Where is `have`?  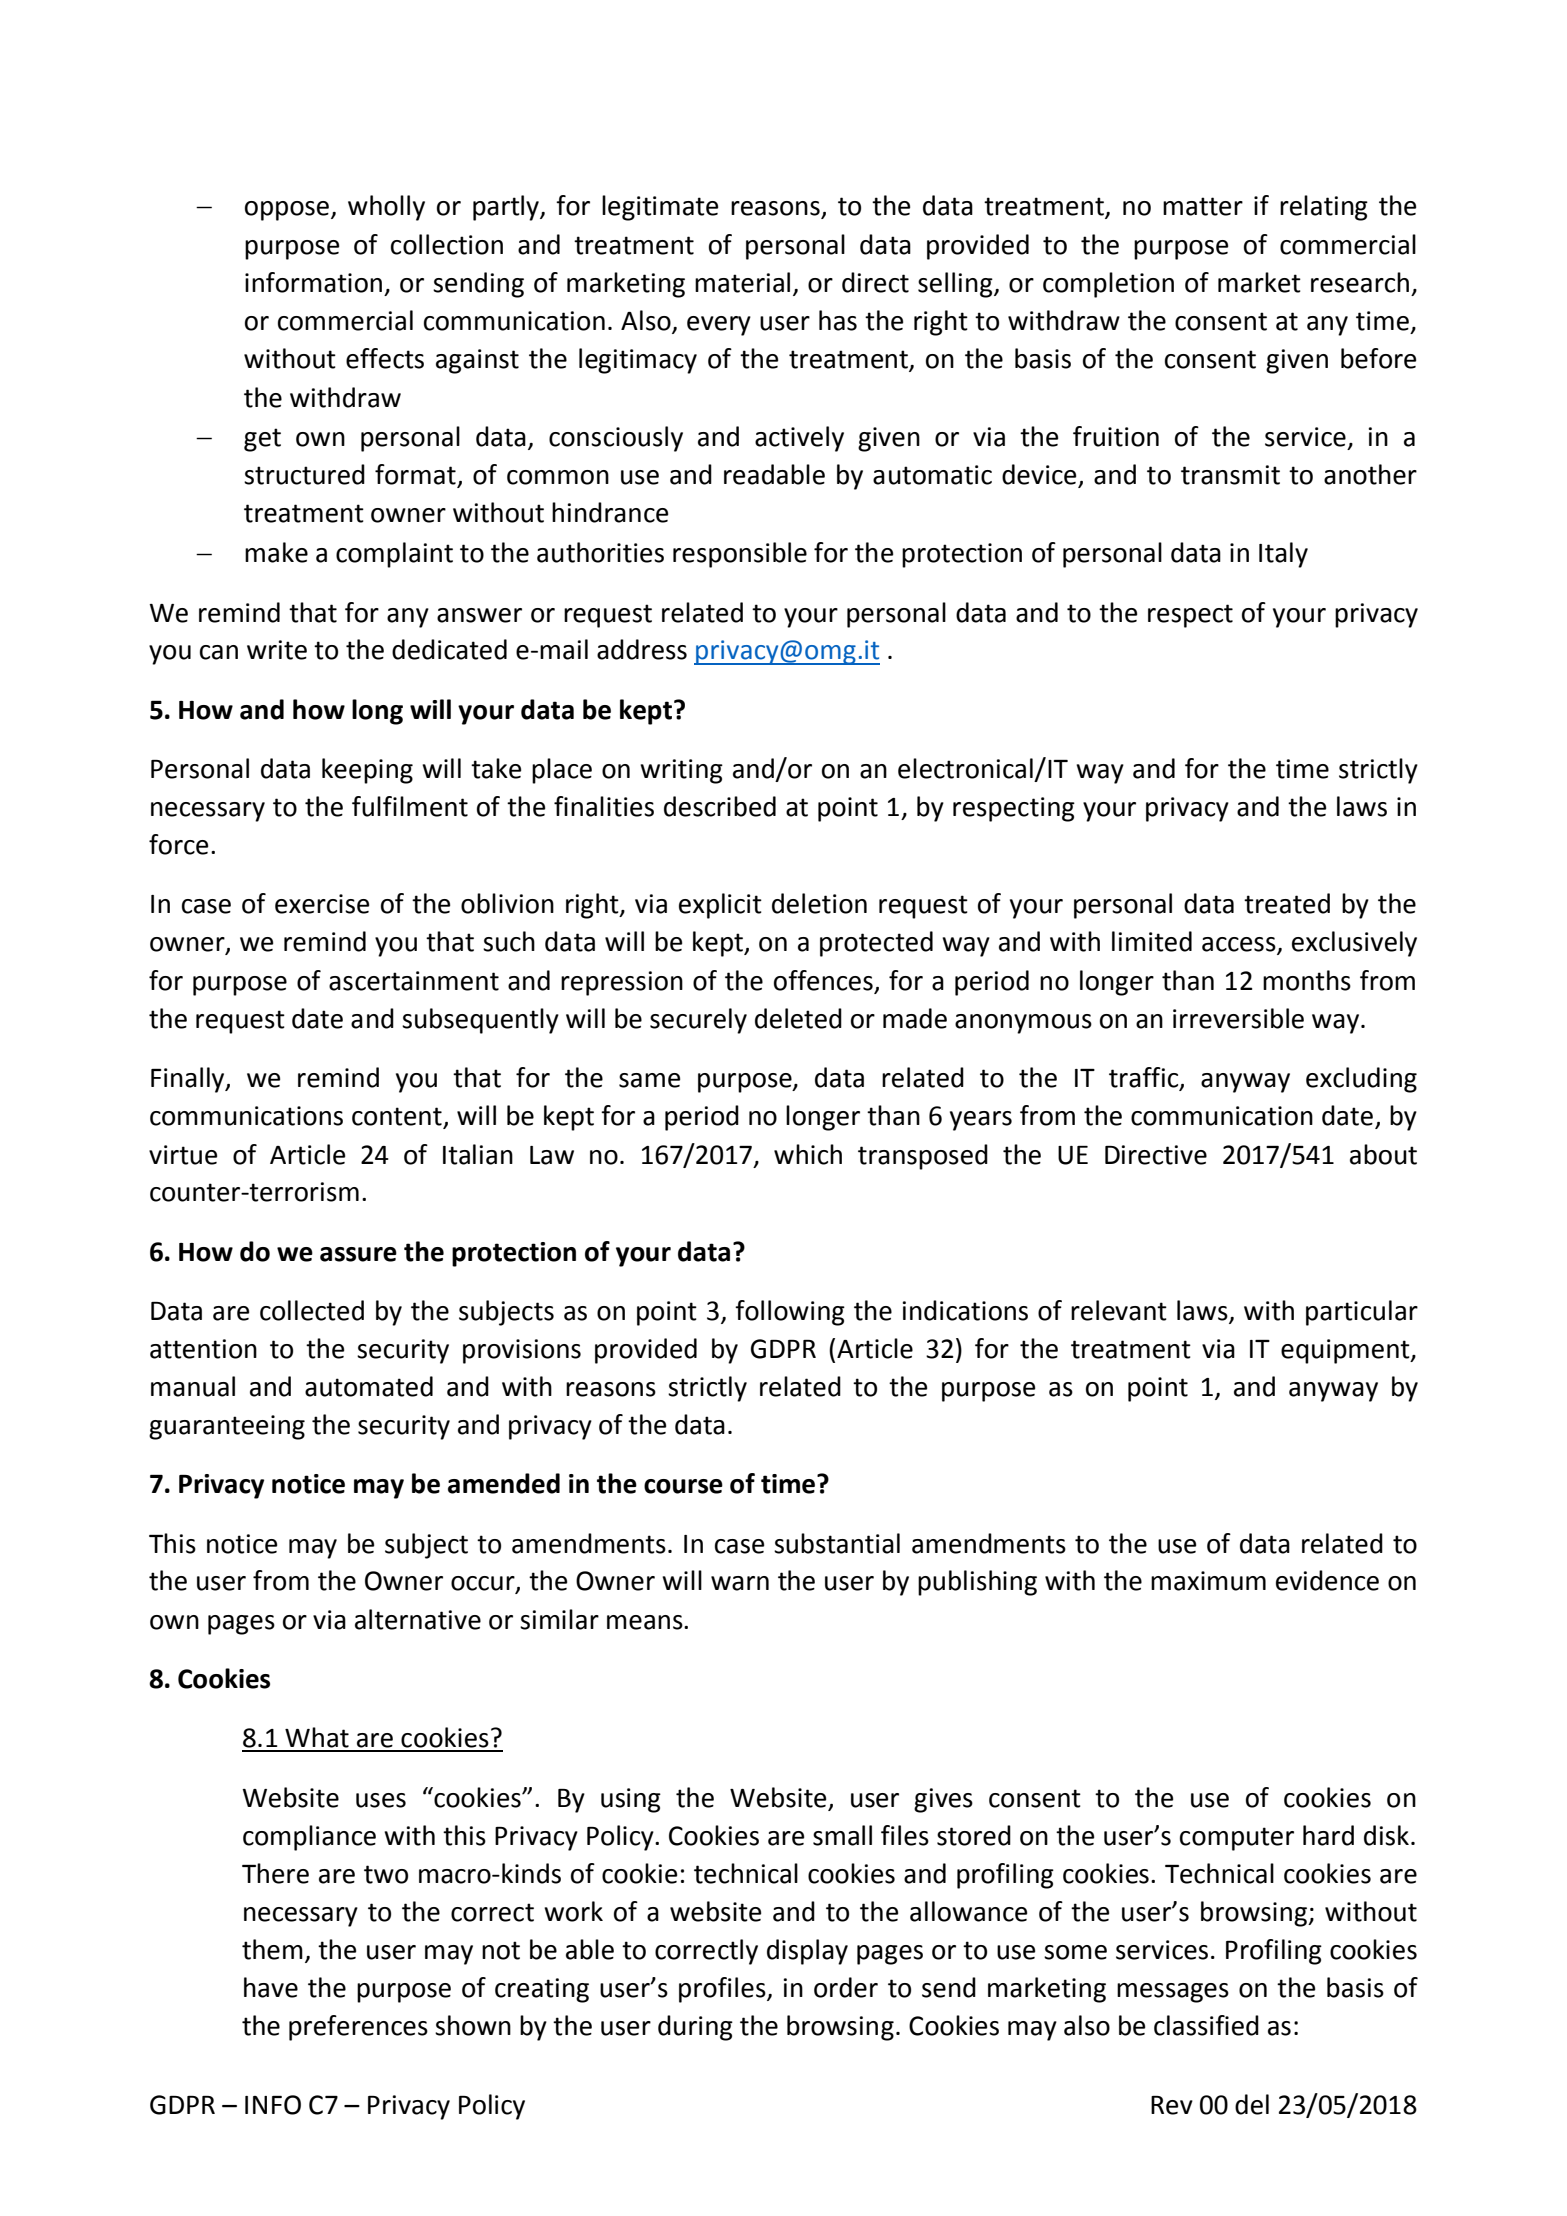
have is located at coordinates (271, 1987).
